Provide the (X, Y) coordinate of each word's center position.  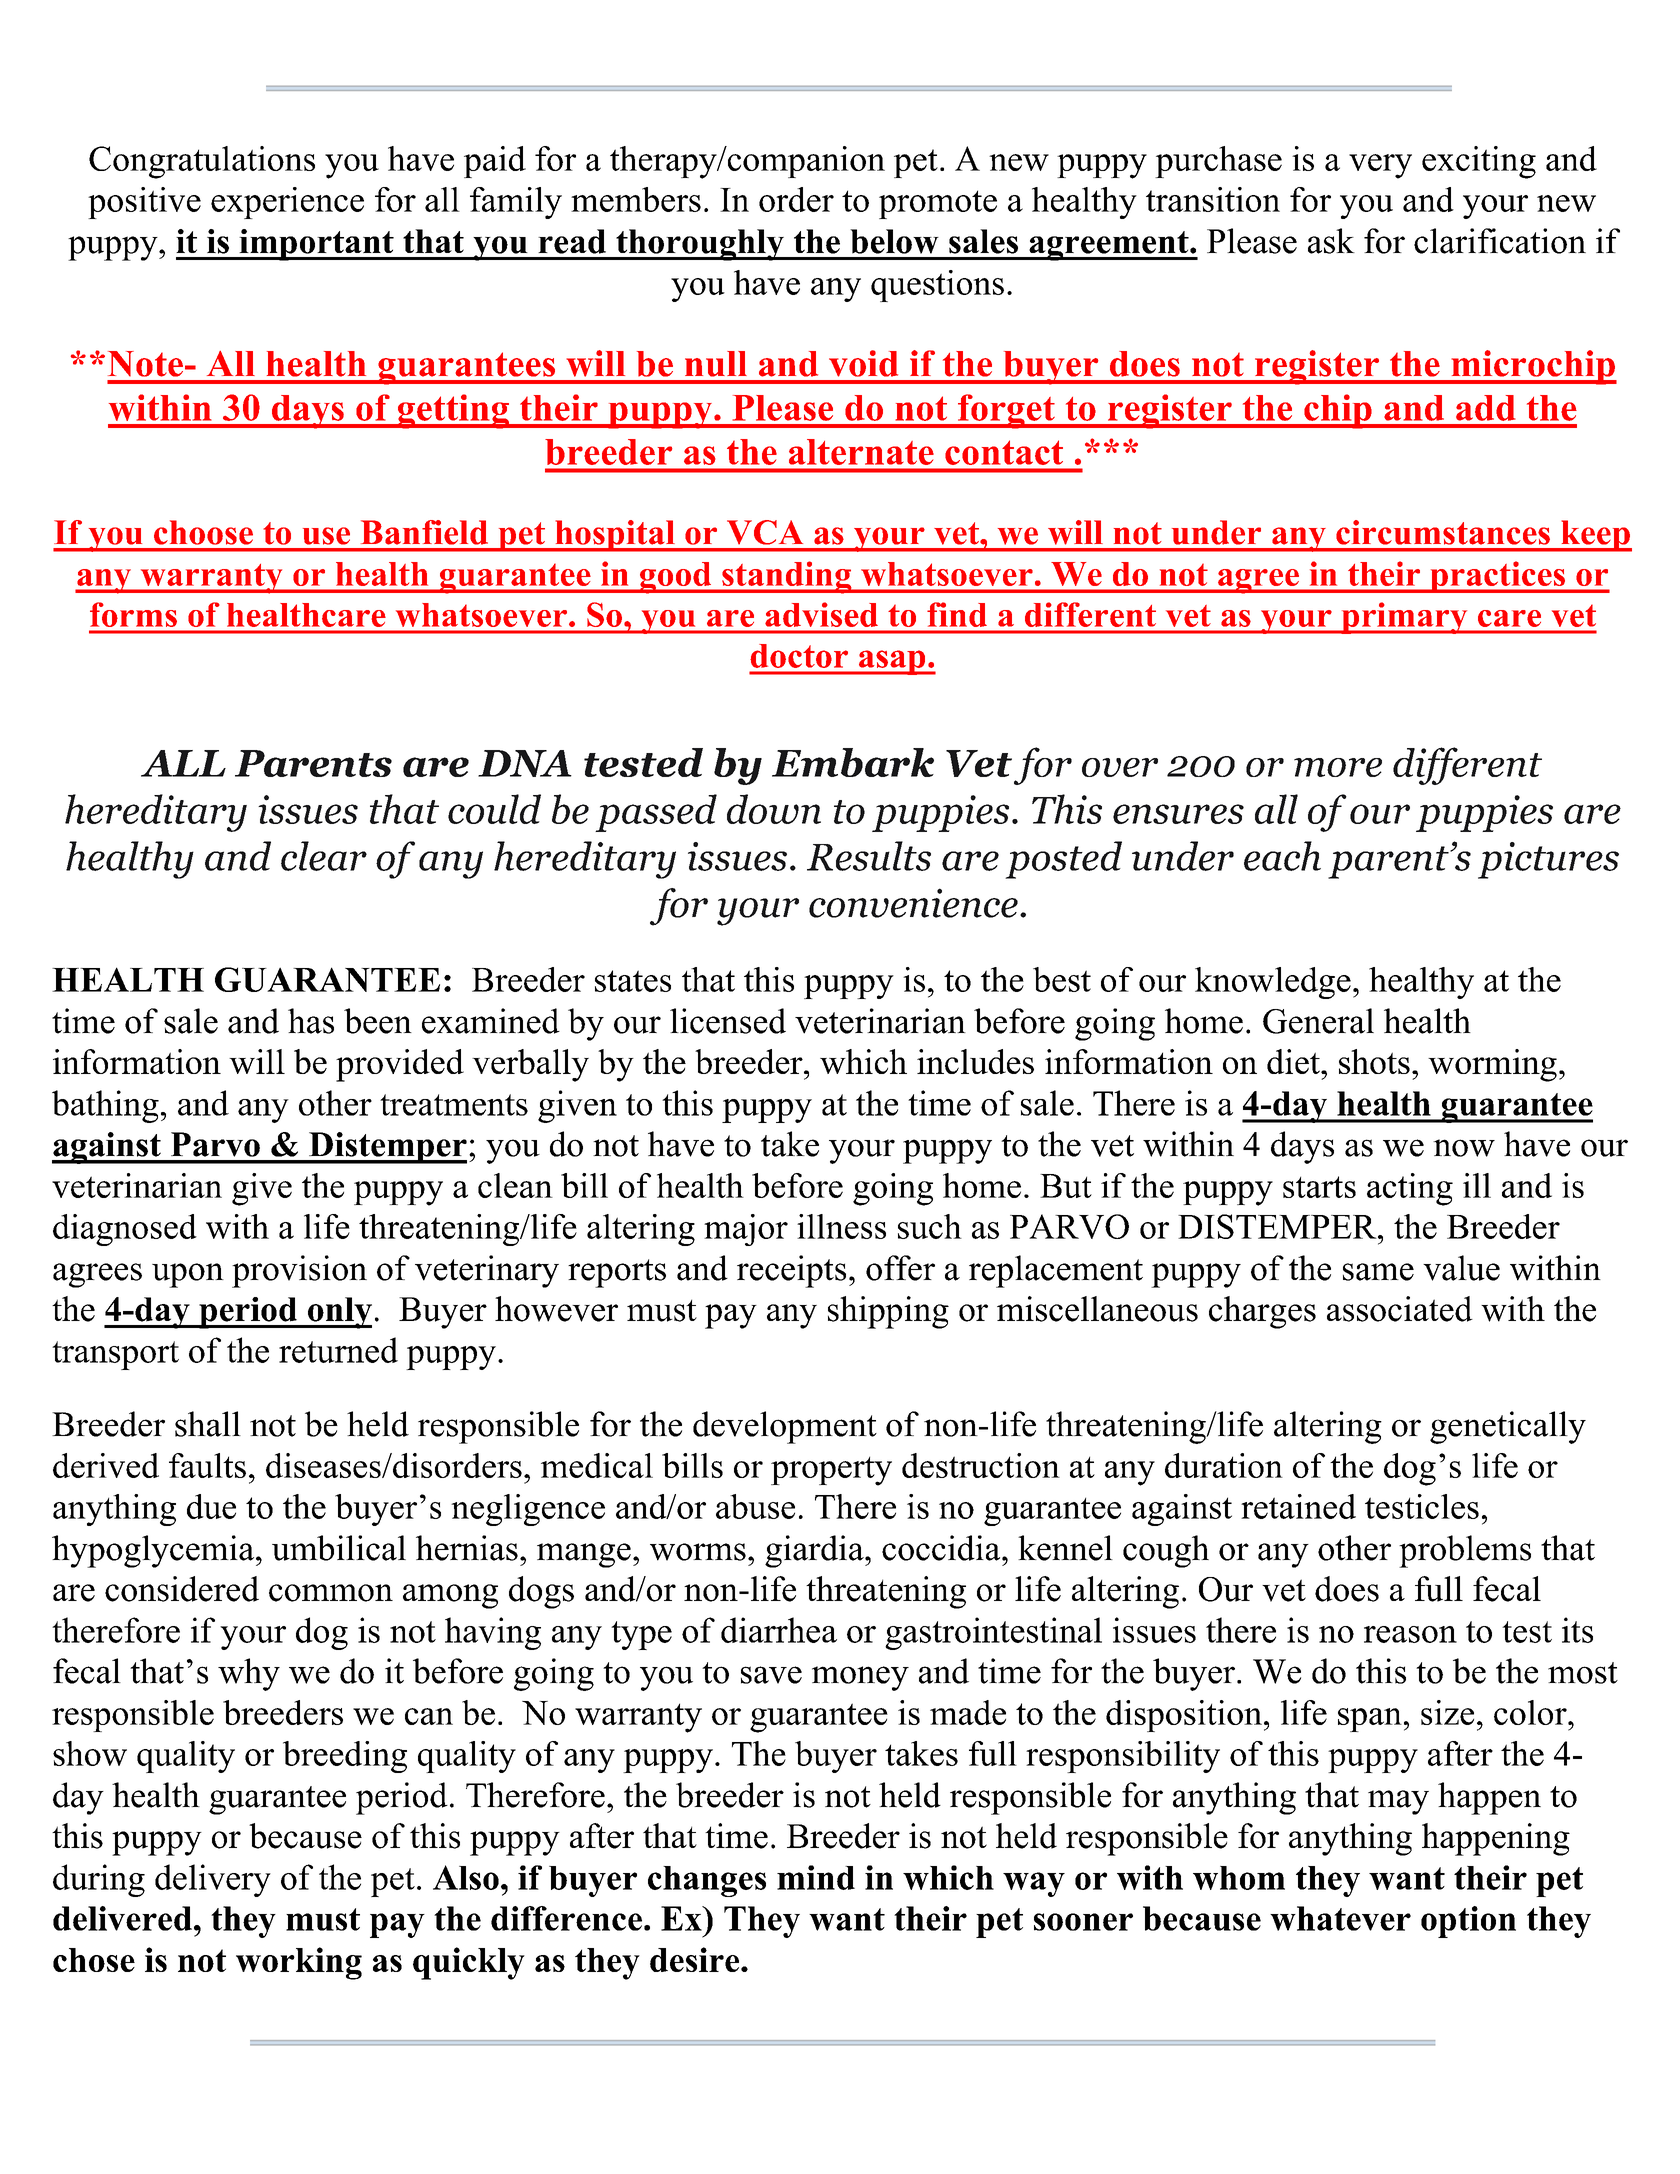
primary (1404, 618)
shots (1374, 1061)
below (894, 241)
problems (1465, 1551)
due (211, 1506)
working (299, 1963)
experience (287, 203)
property (831, 1471)
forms (133, 614)
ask (1331, 241)
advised (821, 614)
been (378, 1021)
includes (975, 1061)
